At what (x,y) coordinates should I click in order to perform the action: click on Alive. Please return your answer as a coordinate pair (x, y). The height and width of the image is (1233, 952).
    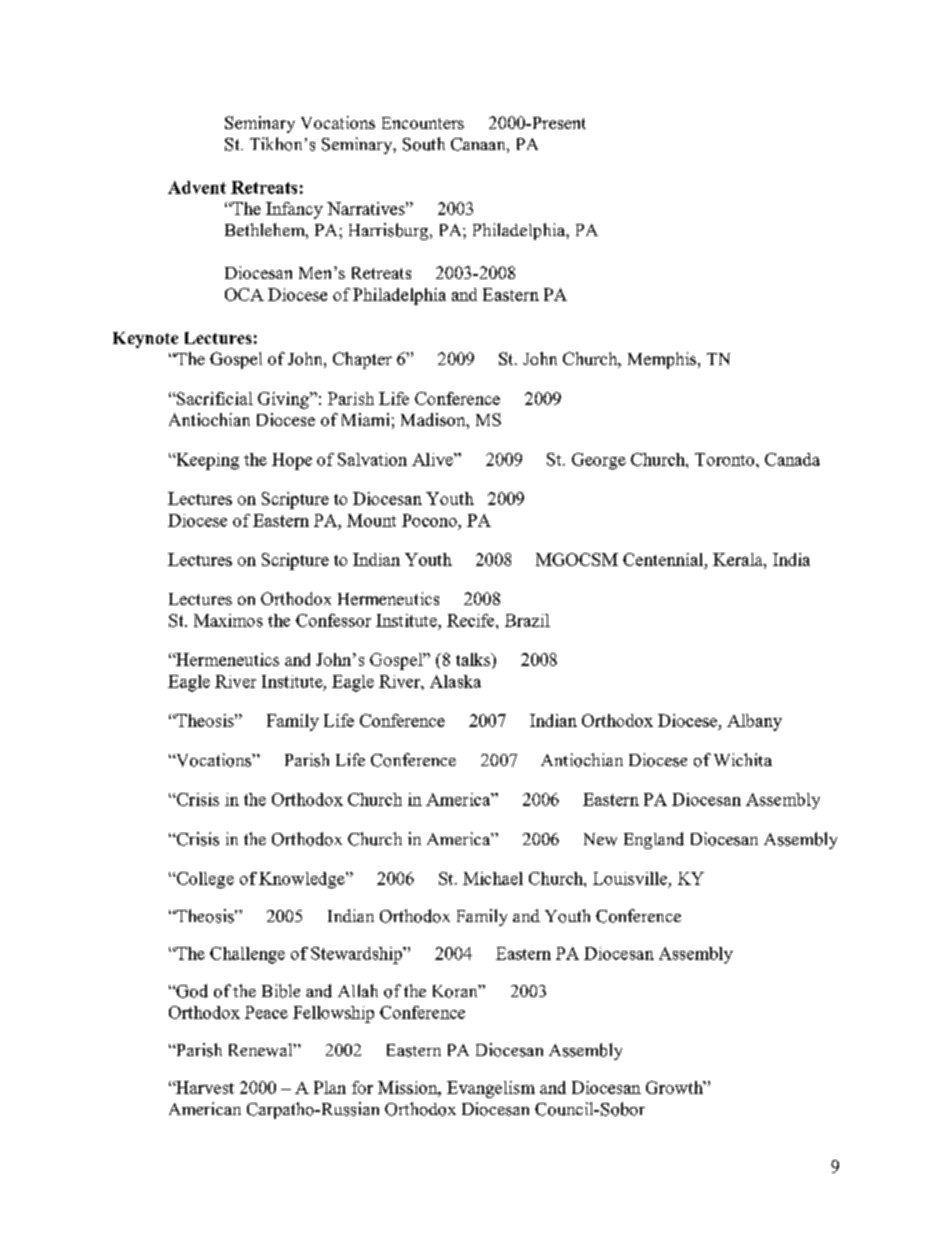
    Looking at the image, I should click on (433, 459).
